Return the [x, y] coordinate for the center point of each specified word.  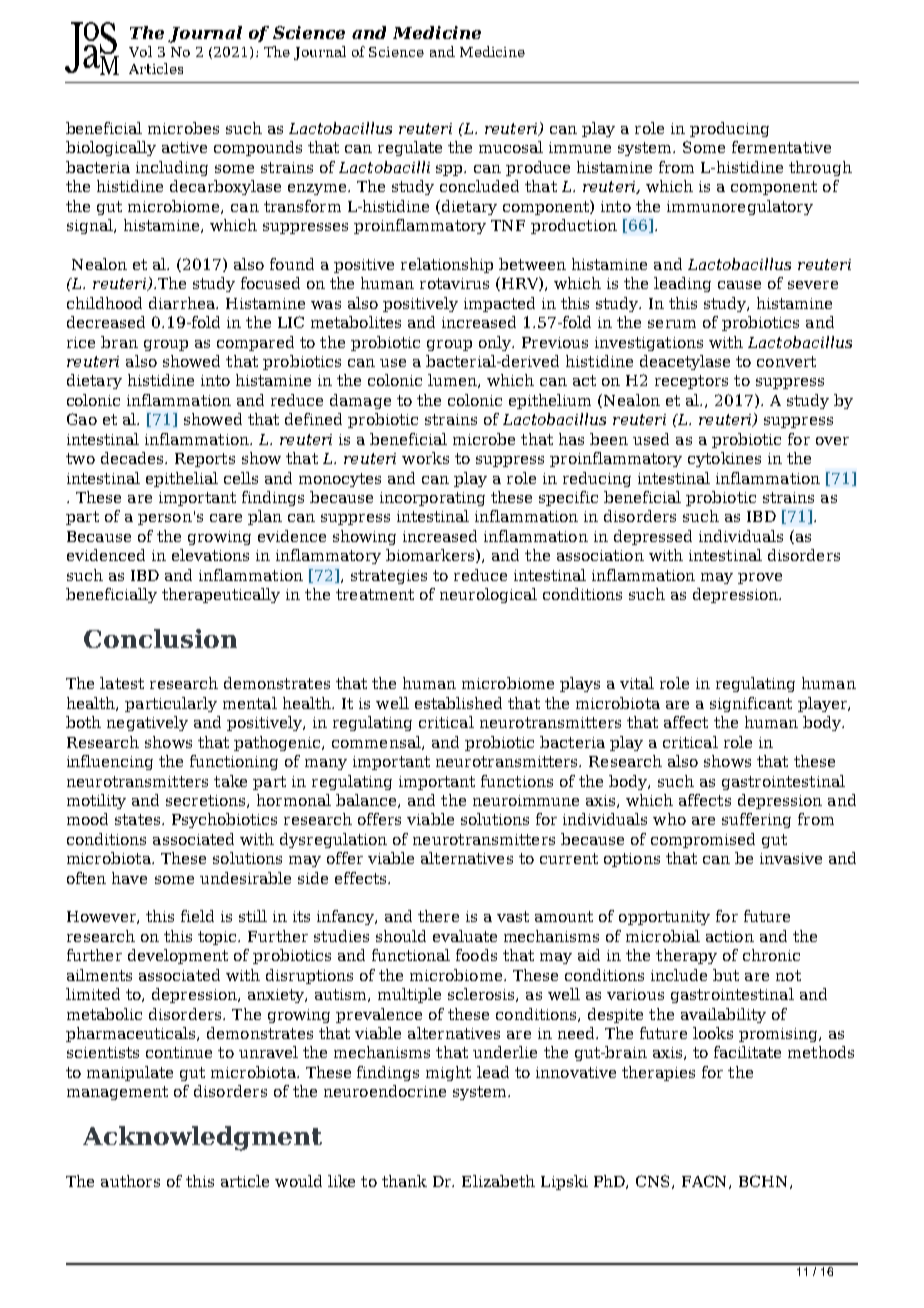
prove [760, 578]
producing [729, 129]
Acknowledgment [202, 1138]
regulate [410, 148]
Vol [140, 51]
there [438, 916]
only [496, 343]
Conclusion [160, 638]
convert [786, 361]
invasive [791, 858]
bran [119, 342]
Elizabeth [498, 1181]
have [129, 878]
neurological [488, 595]
